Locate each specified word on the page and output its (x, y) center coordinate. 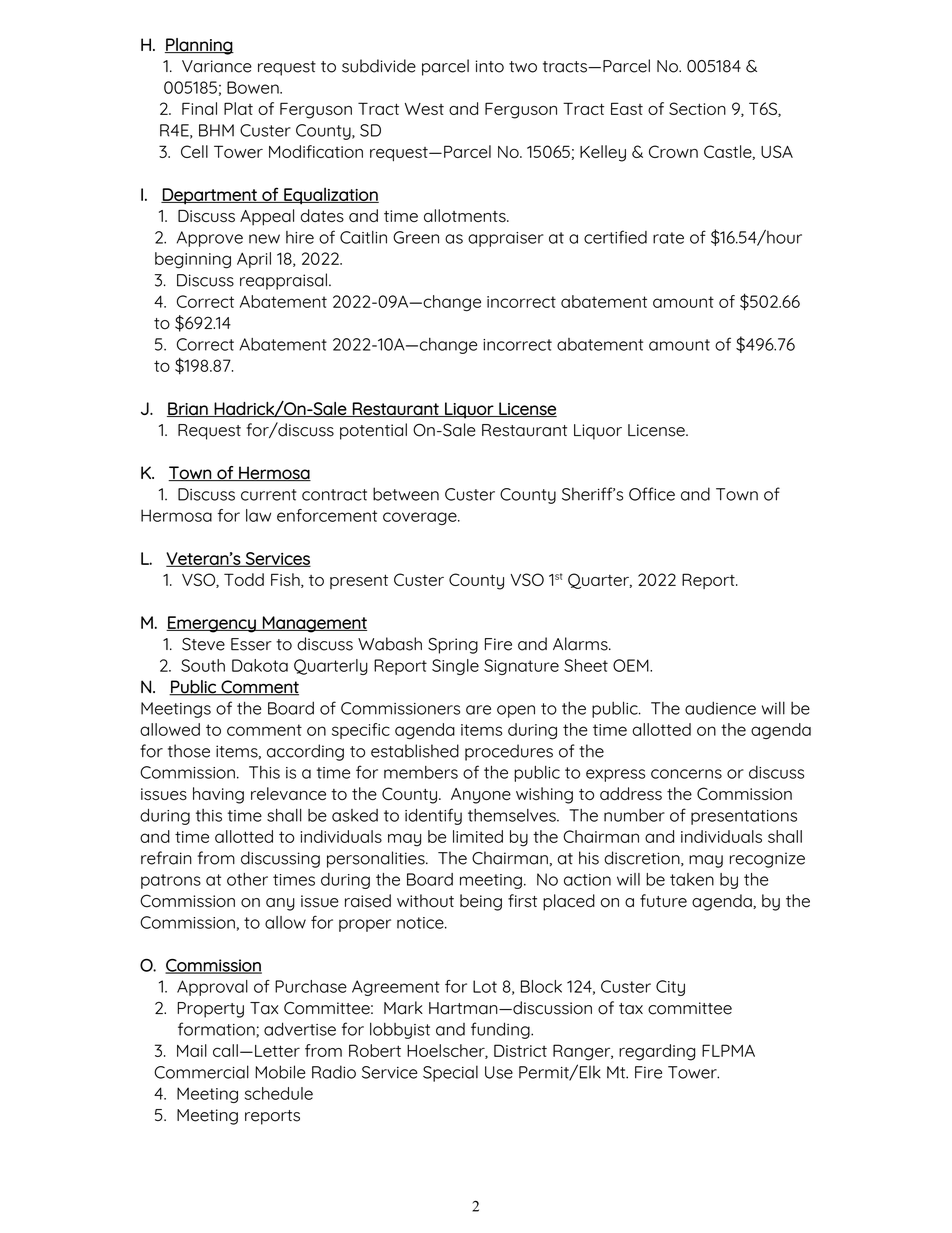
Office (652, 494)
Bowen (254, 87)
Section (697, 108)
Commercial (201, 1072)
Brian (188, 409)
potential (373, 431)
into (490, 66)
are (478, 710)
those (189, 751)
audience (720, 708)
